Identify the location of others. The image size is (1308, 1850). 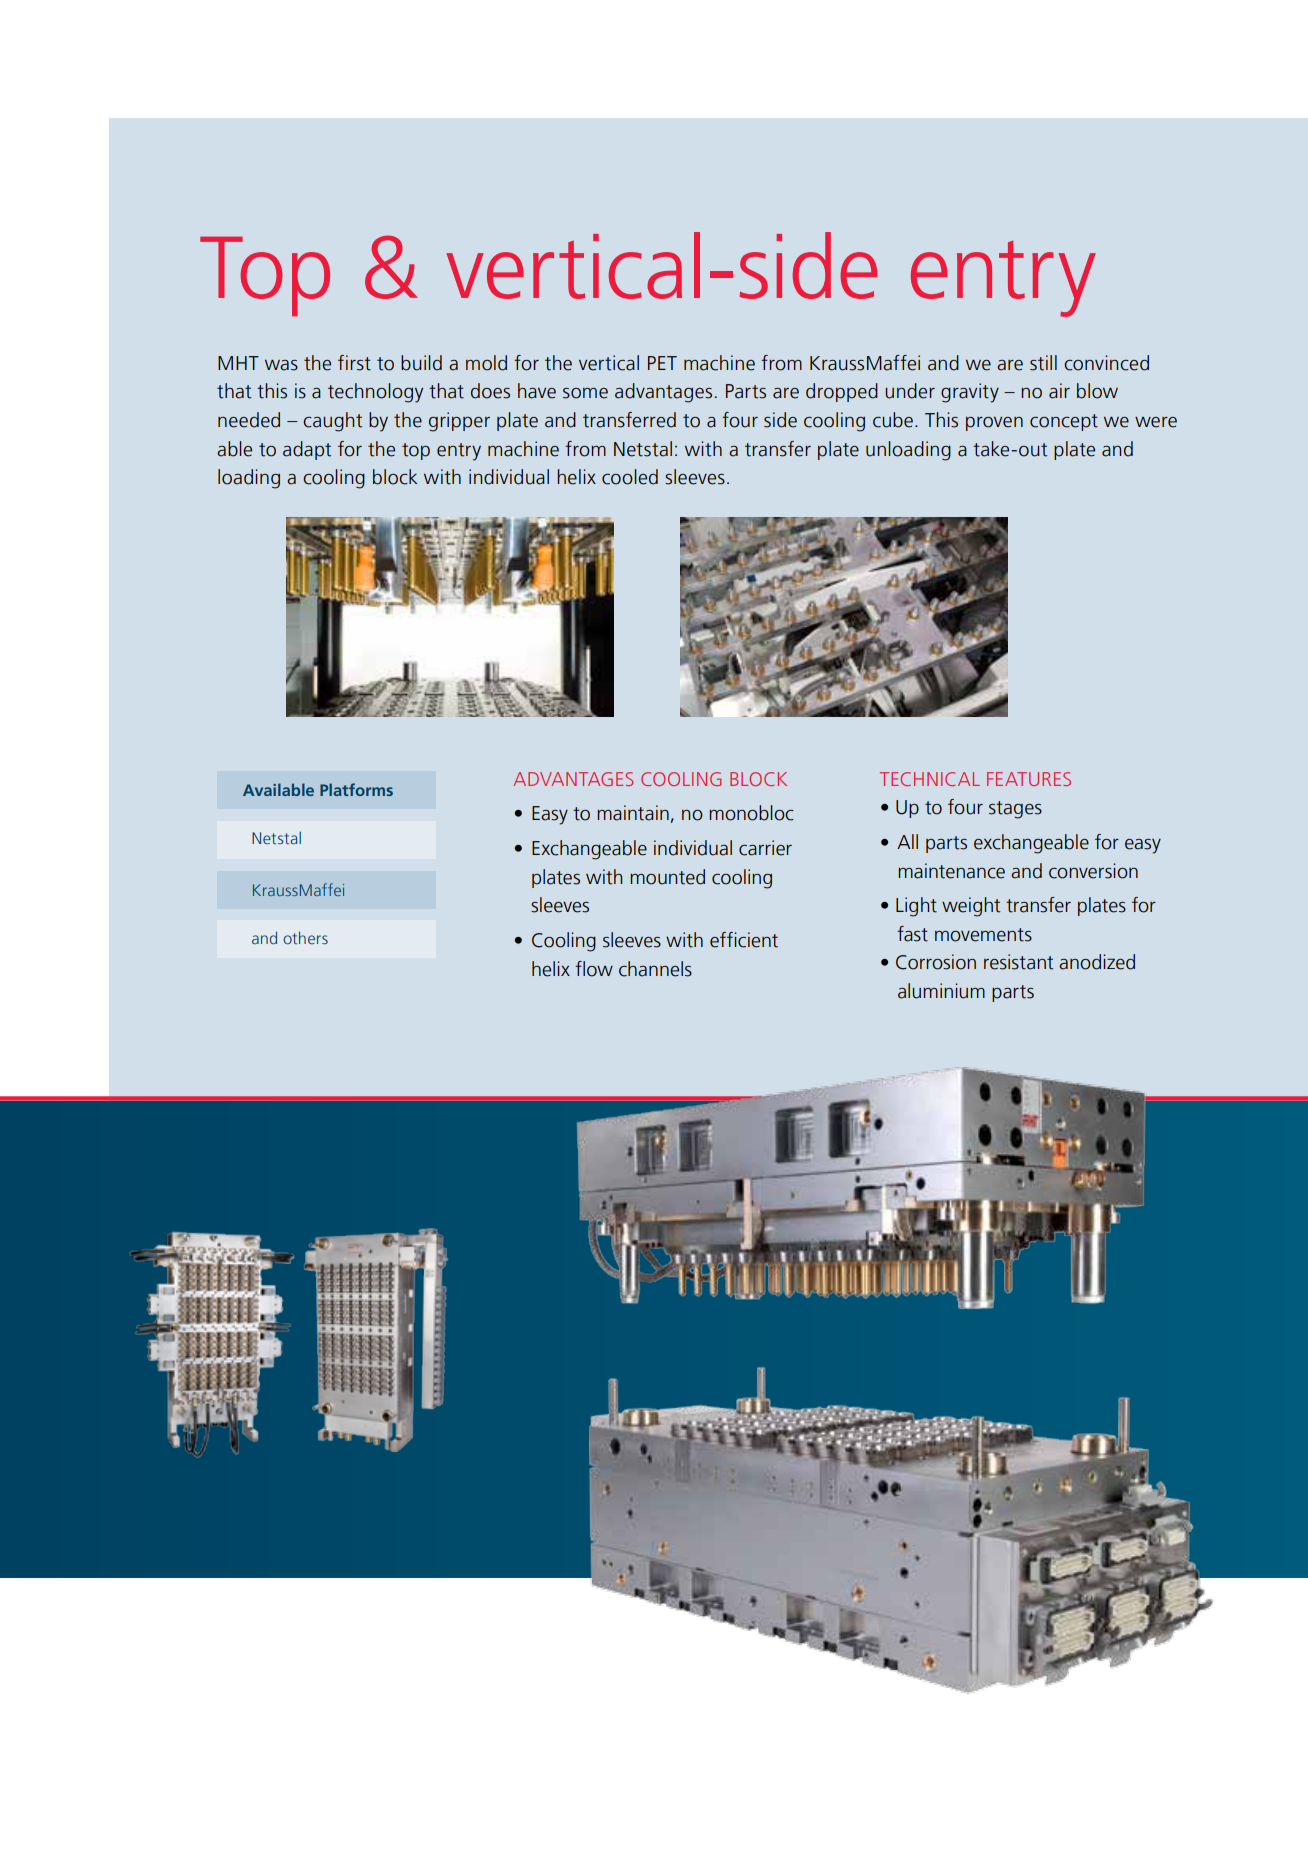
(305, 937).
